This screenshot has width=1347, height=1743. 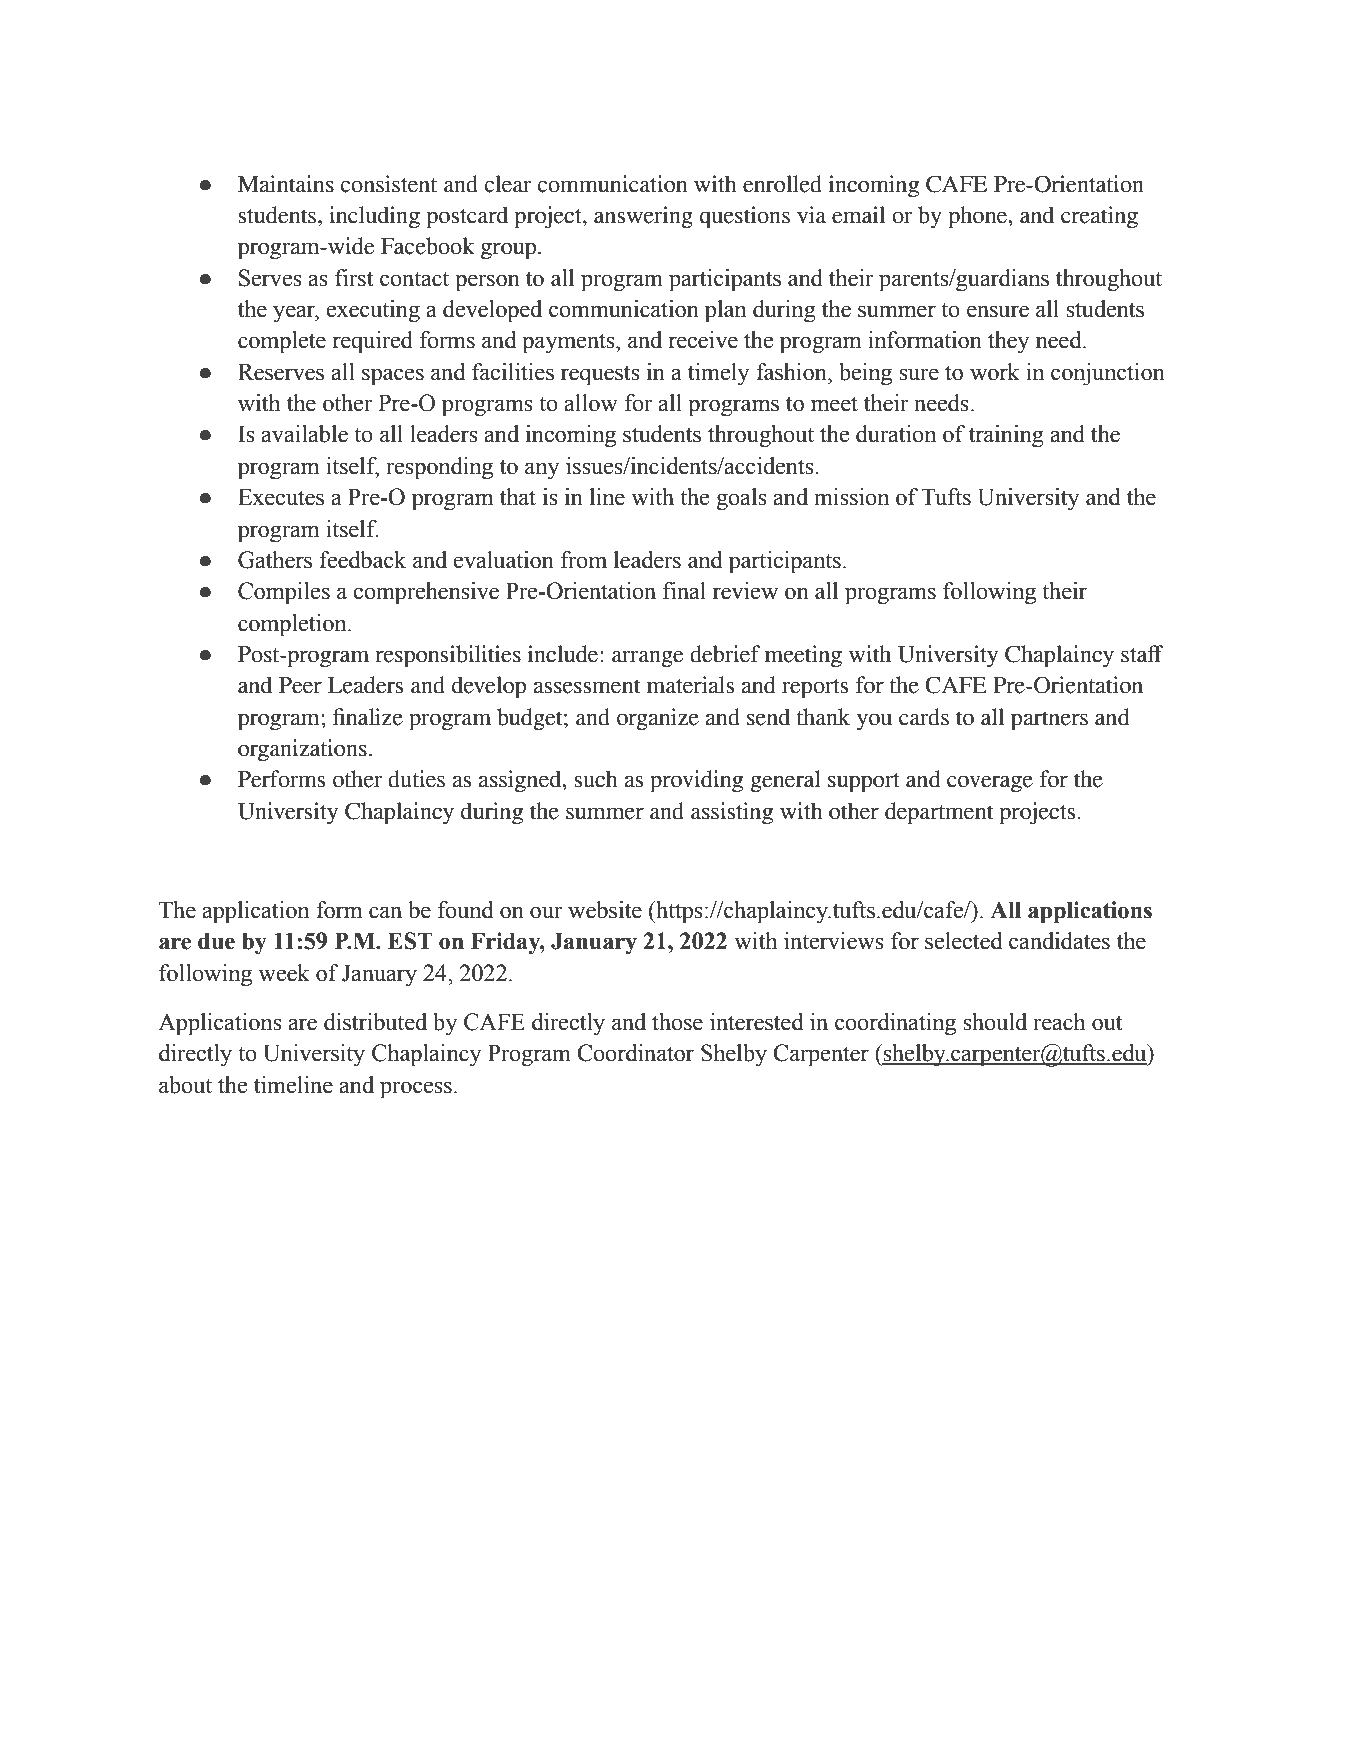 What do you see at coordinates (635, 1053) in the screenshot?
I see `Coordinator` at bounding box center [635, 1053].
